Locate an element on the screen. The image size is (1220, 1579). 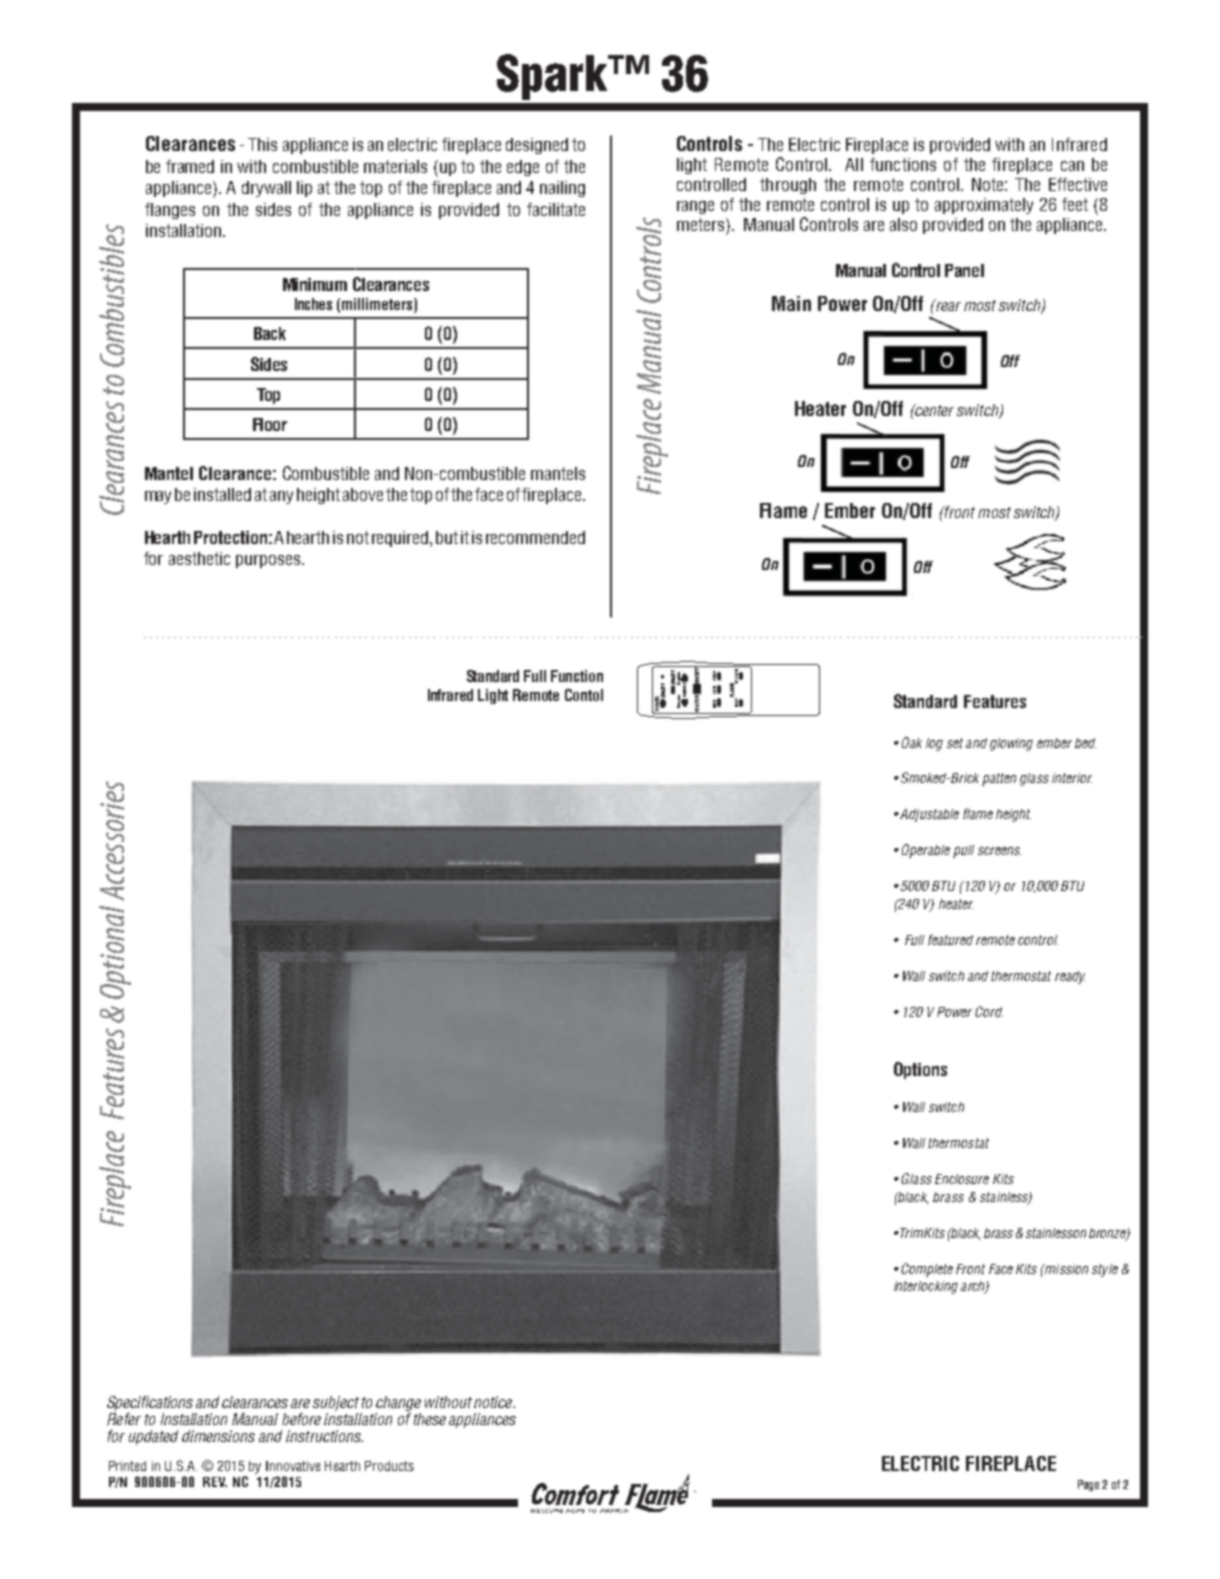
center is located at coordinates (933, 410).
